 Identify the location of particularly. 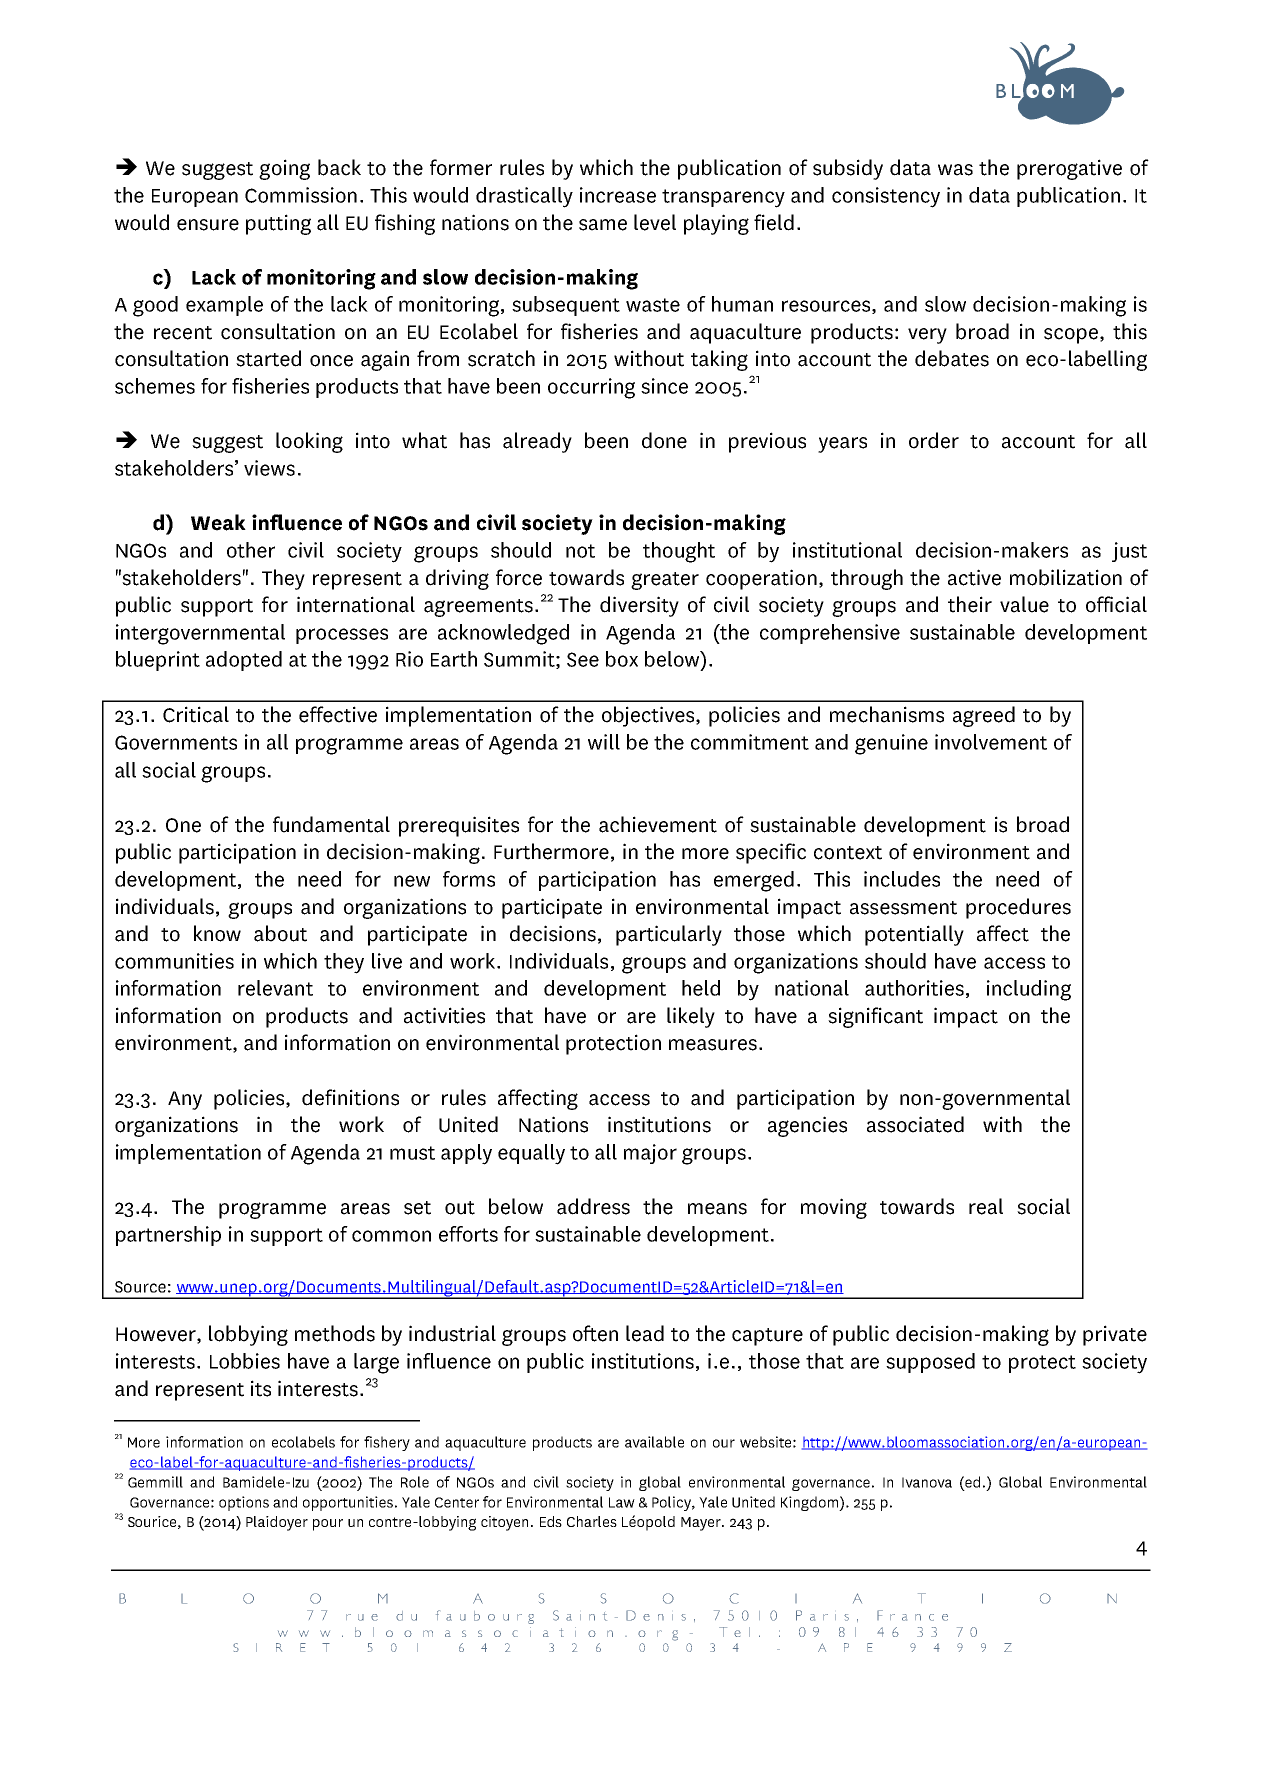
(669, 935).
